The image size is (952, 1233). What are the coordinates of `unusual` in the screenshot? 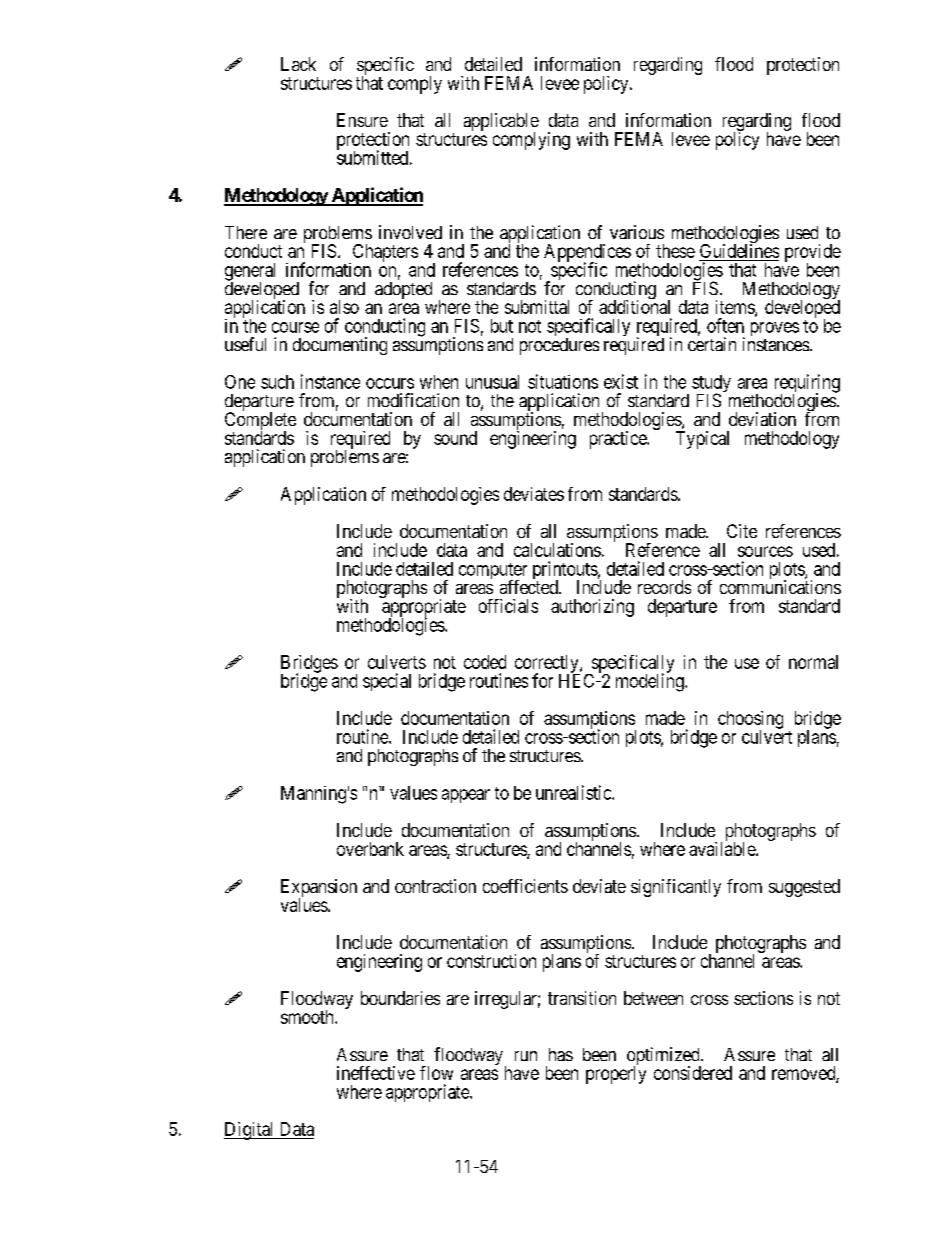 It's located at (492, 382).
